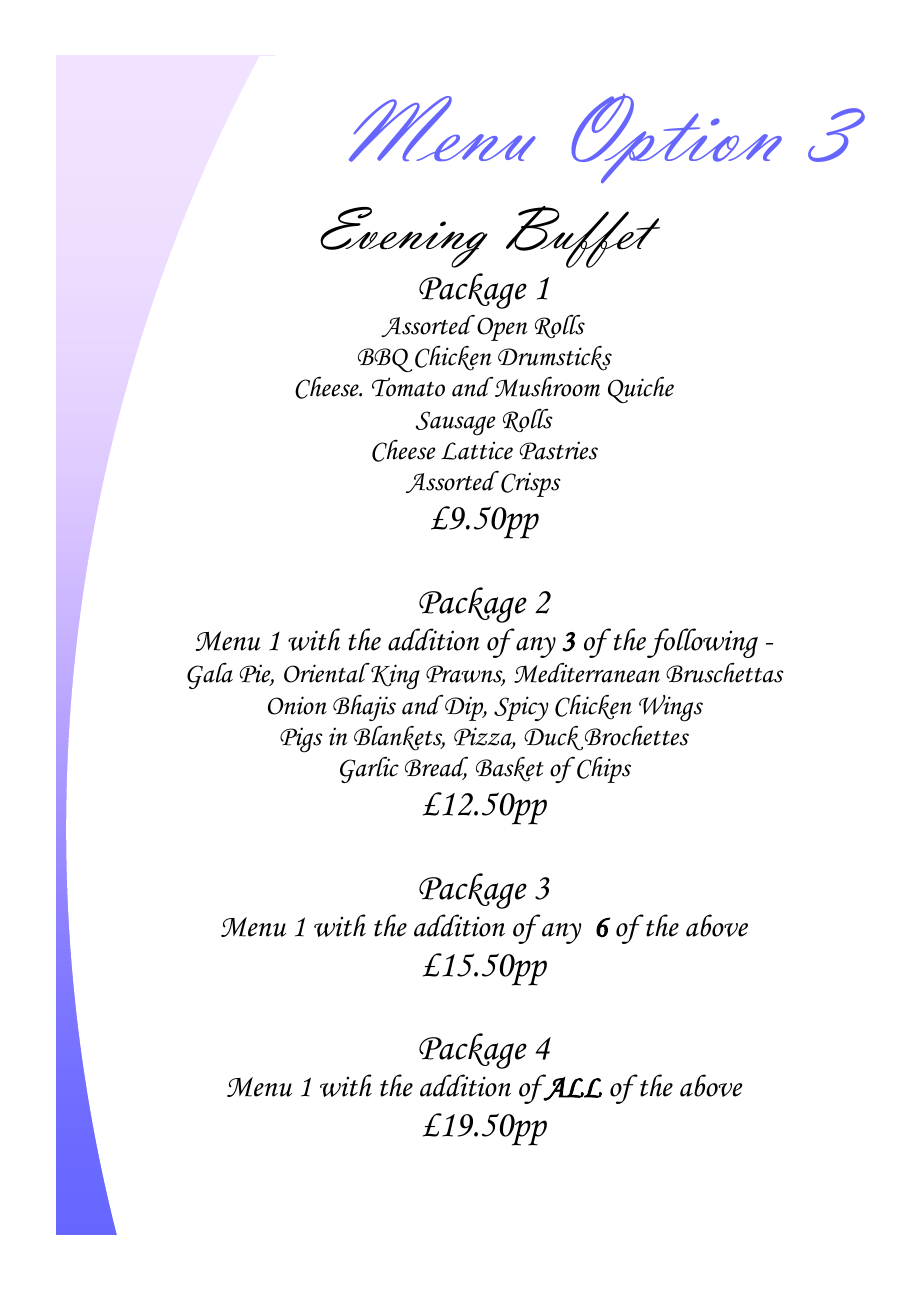  What do you see at coordinates (436, 768) in the page?
I see `Bread` at bounding box center [436, 768].
